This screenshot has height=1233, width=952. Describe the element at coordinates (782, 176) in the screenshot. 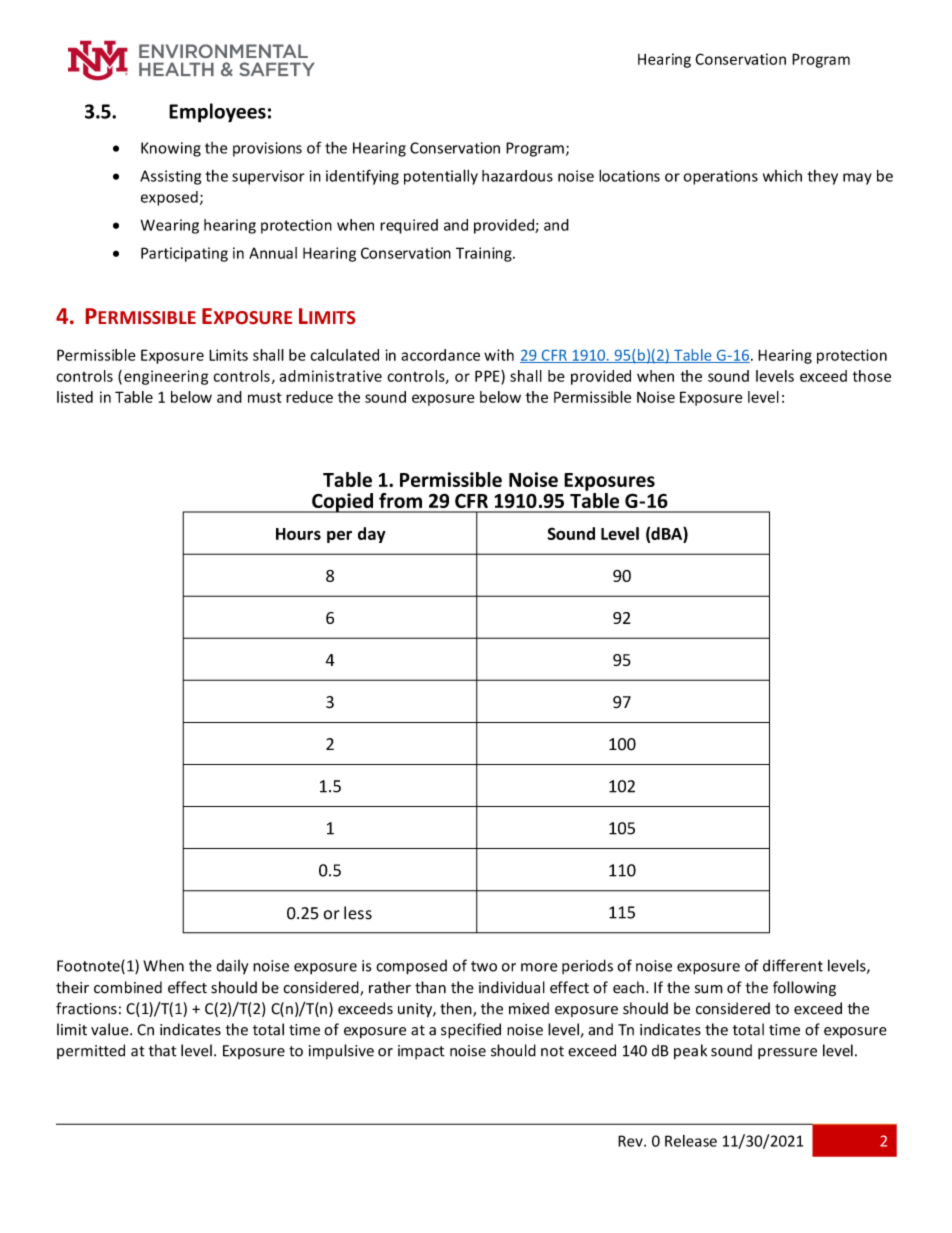

I see `which` at that location.
